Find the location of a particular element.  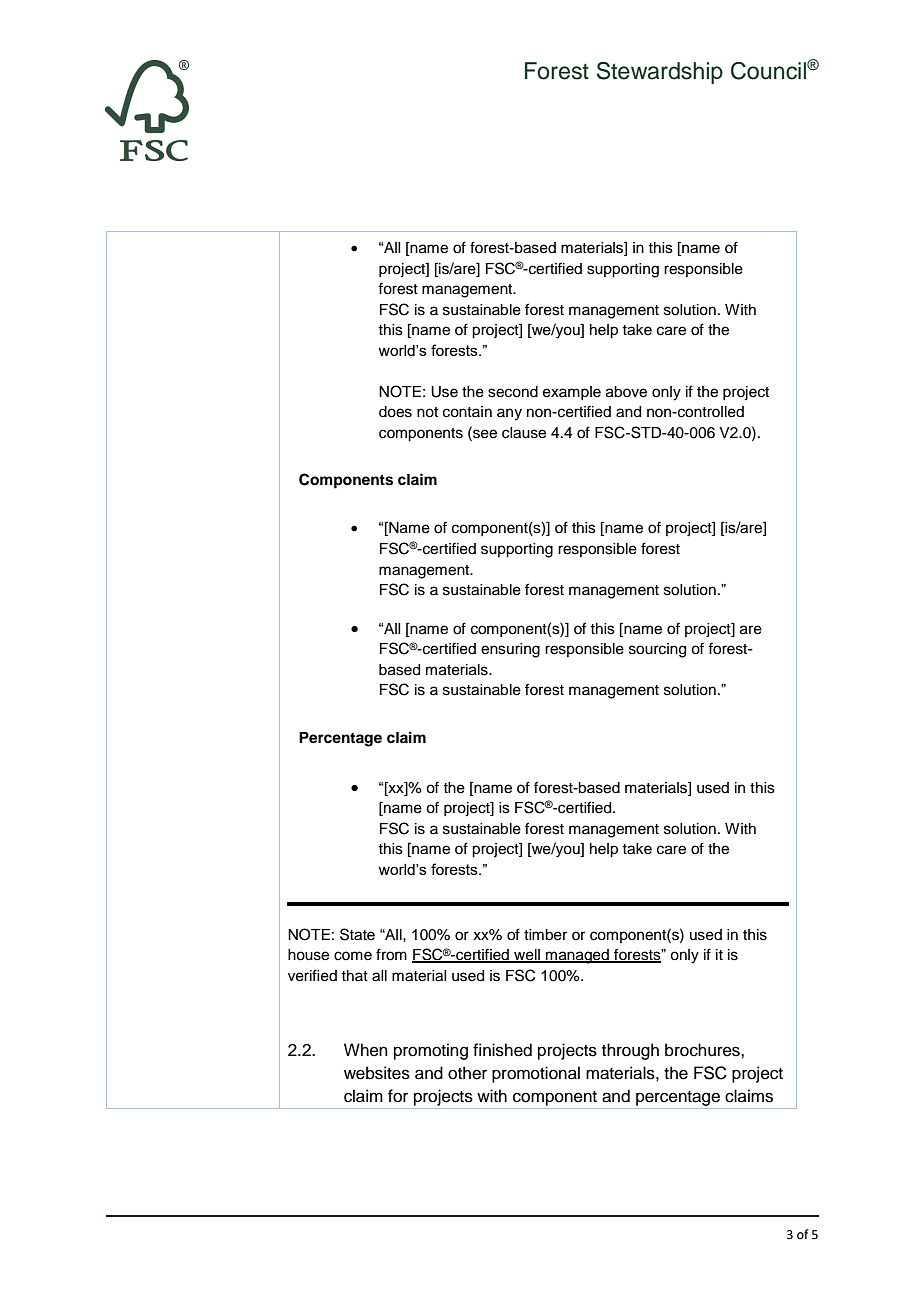

ensuring is located at coordinates (510, 650).
